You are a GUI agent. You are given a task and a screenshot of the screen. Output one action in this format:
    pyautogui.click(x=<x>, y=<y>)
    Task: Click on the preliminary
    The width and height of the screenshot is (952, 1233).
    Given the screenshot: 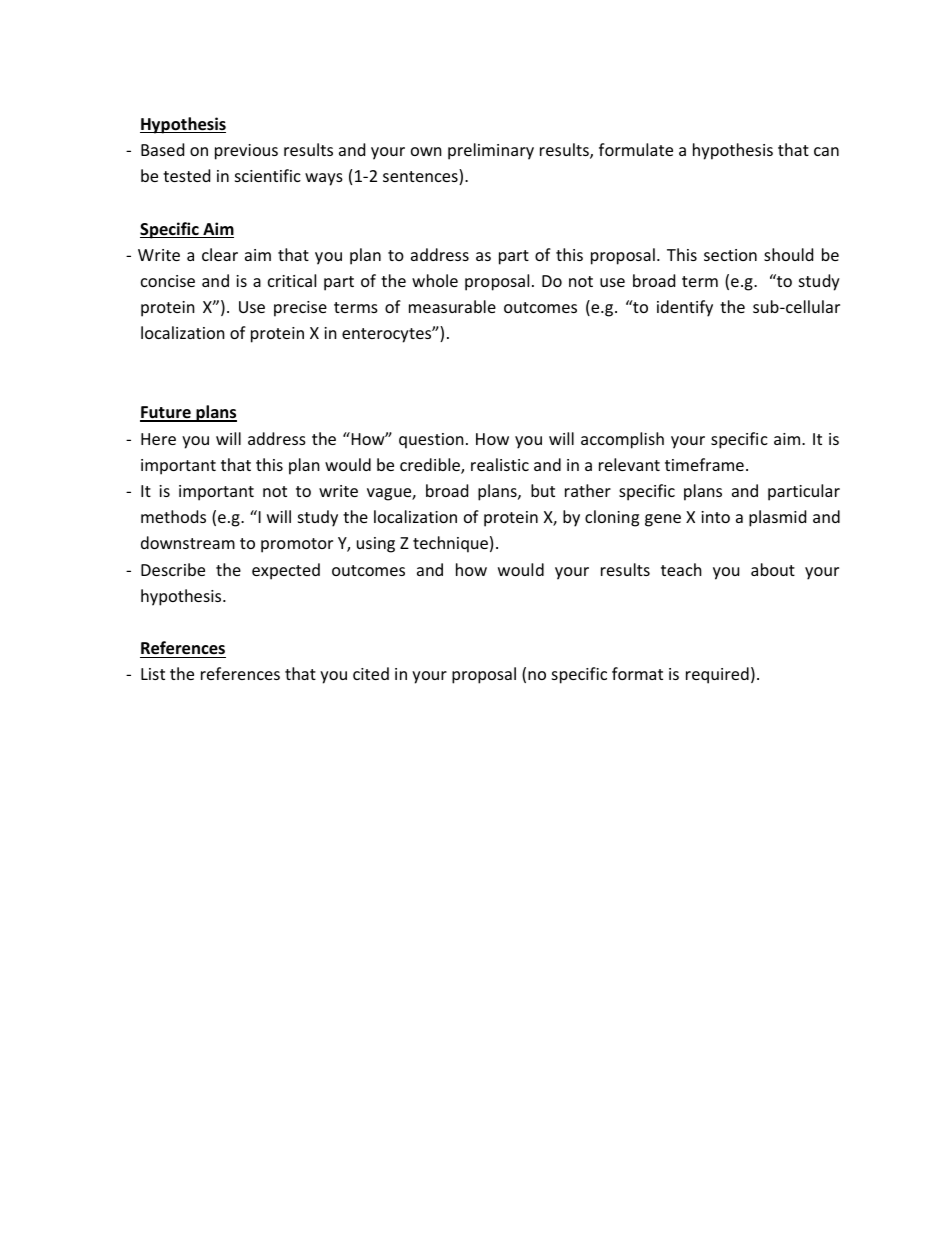 What is the action you would take?
    pyautogui.click(x=491, y=151)
